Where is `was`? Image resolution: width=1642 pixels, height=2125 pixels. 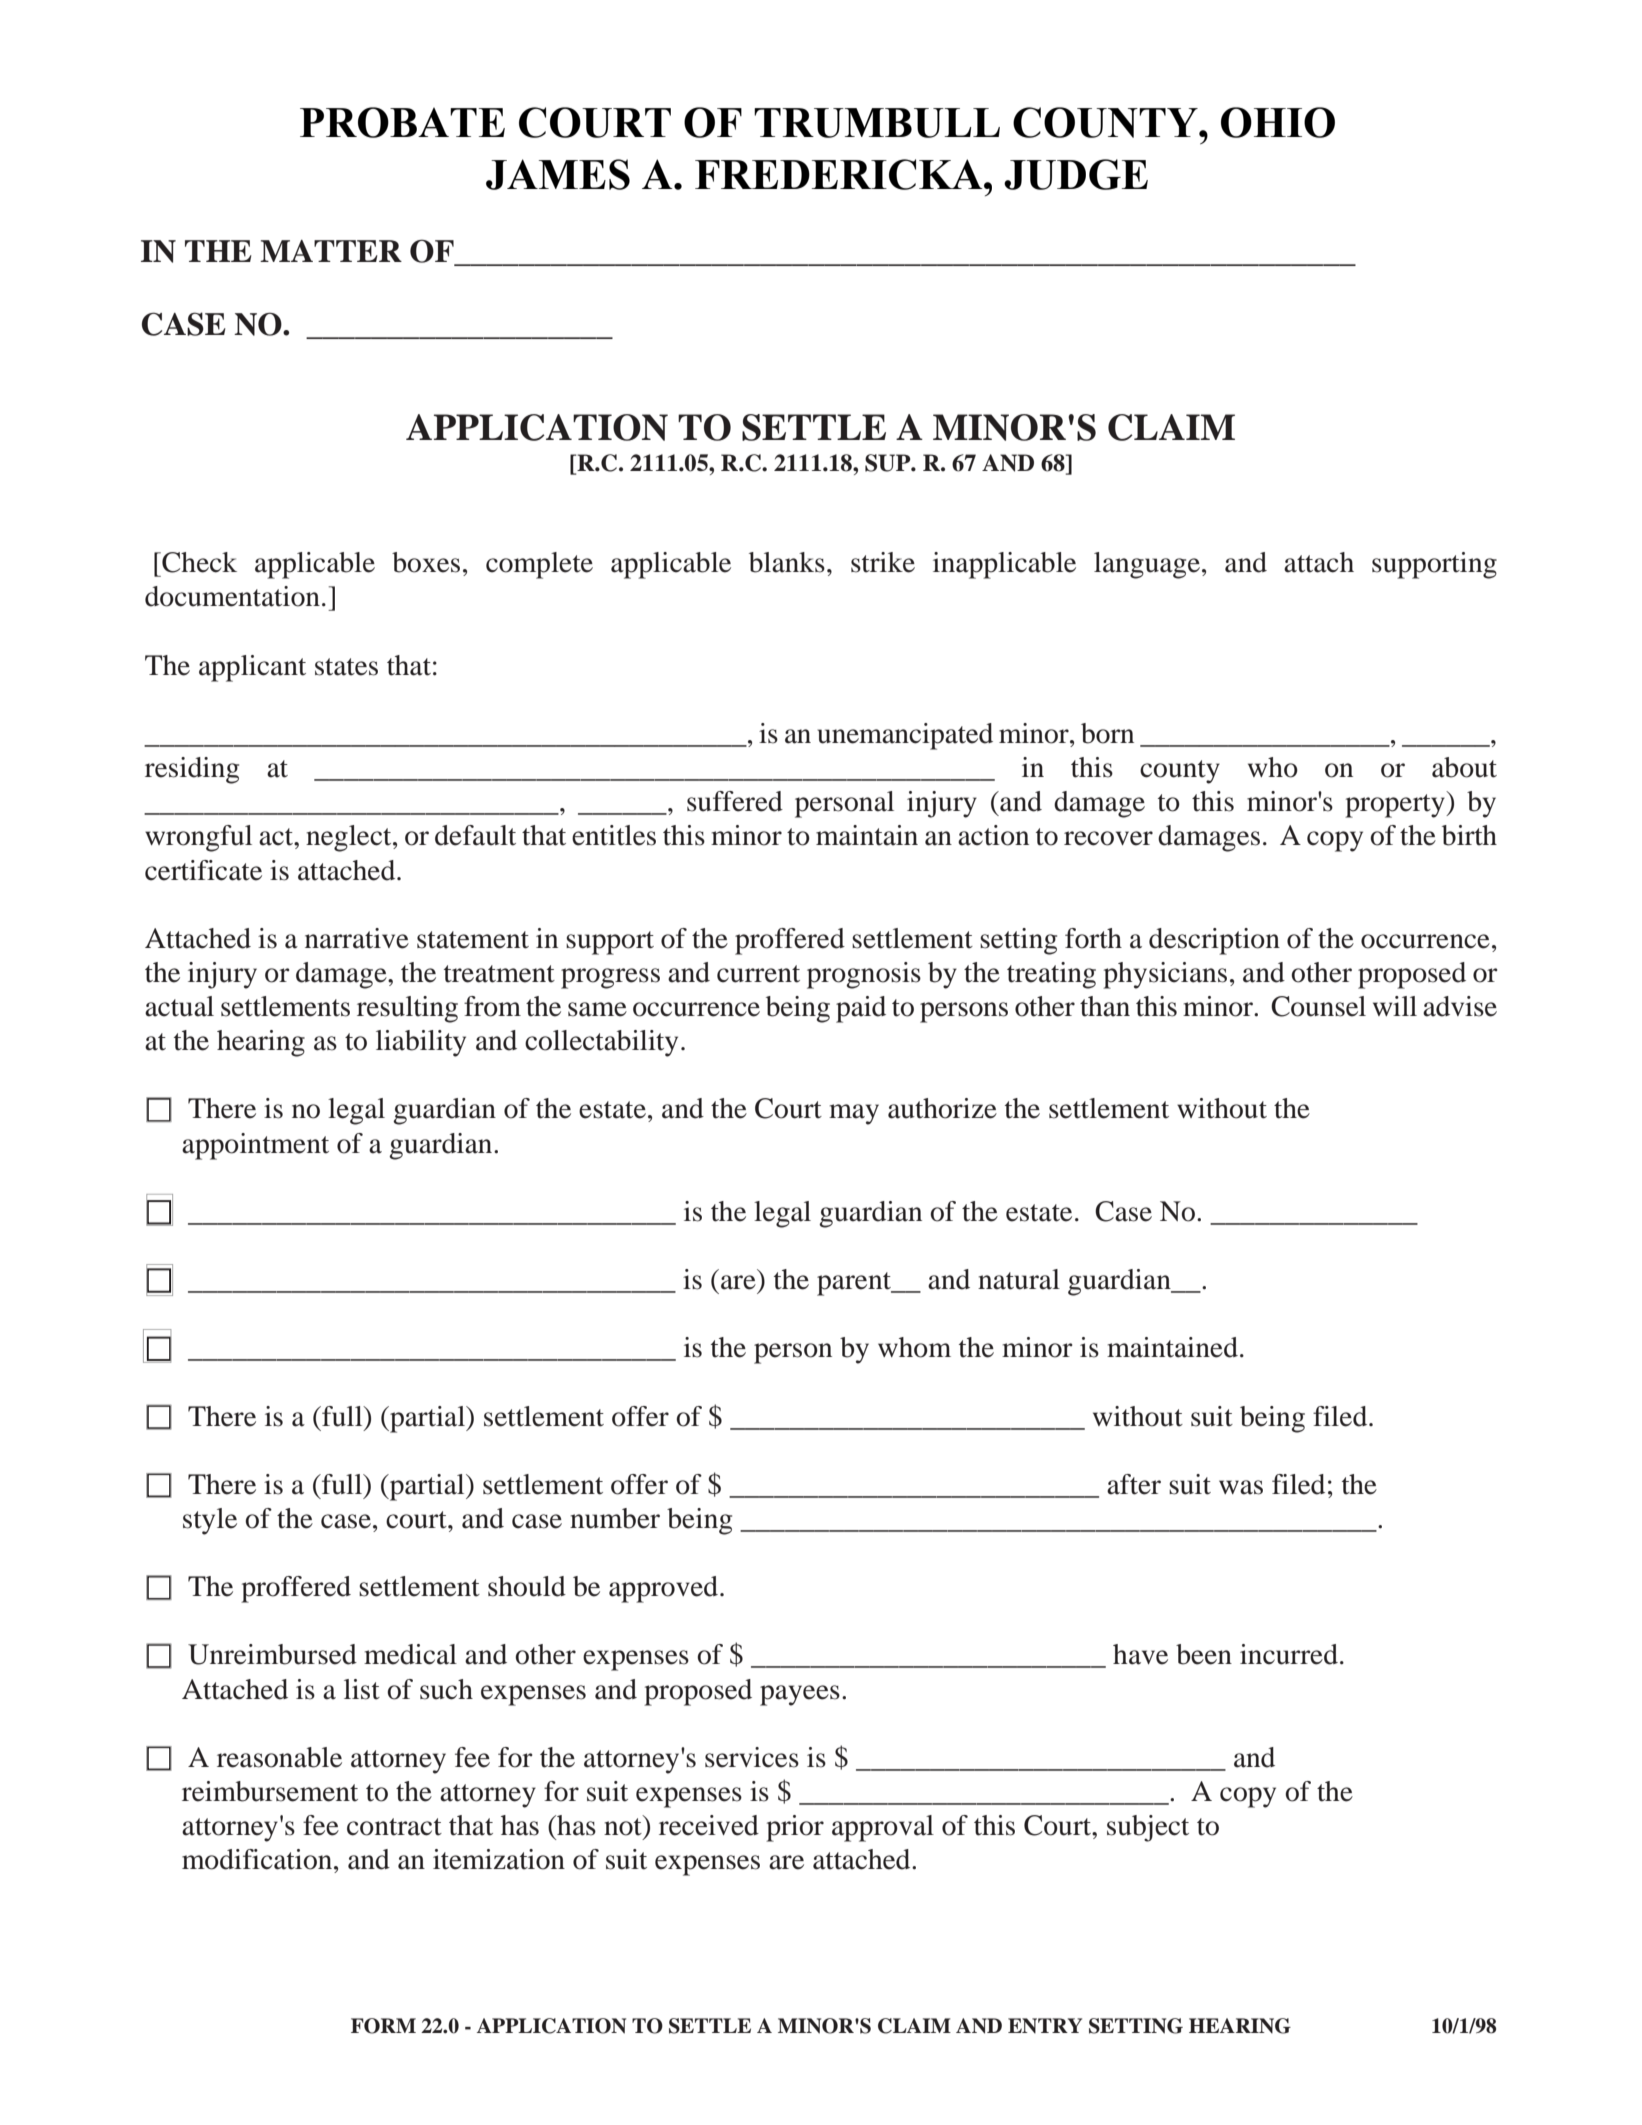 was is located at coordinates (1241, 1487).
